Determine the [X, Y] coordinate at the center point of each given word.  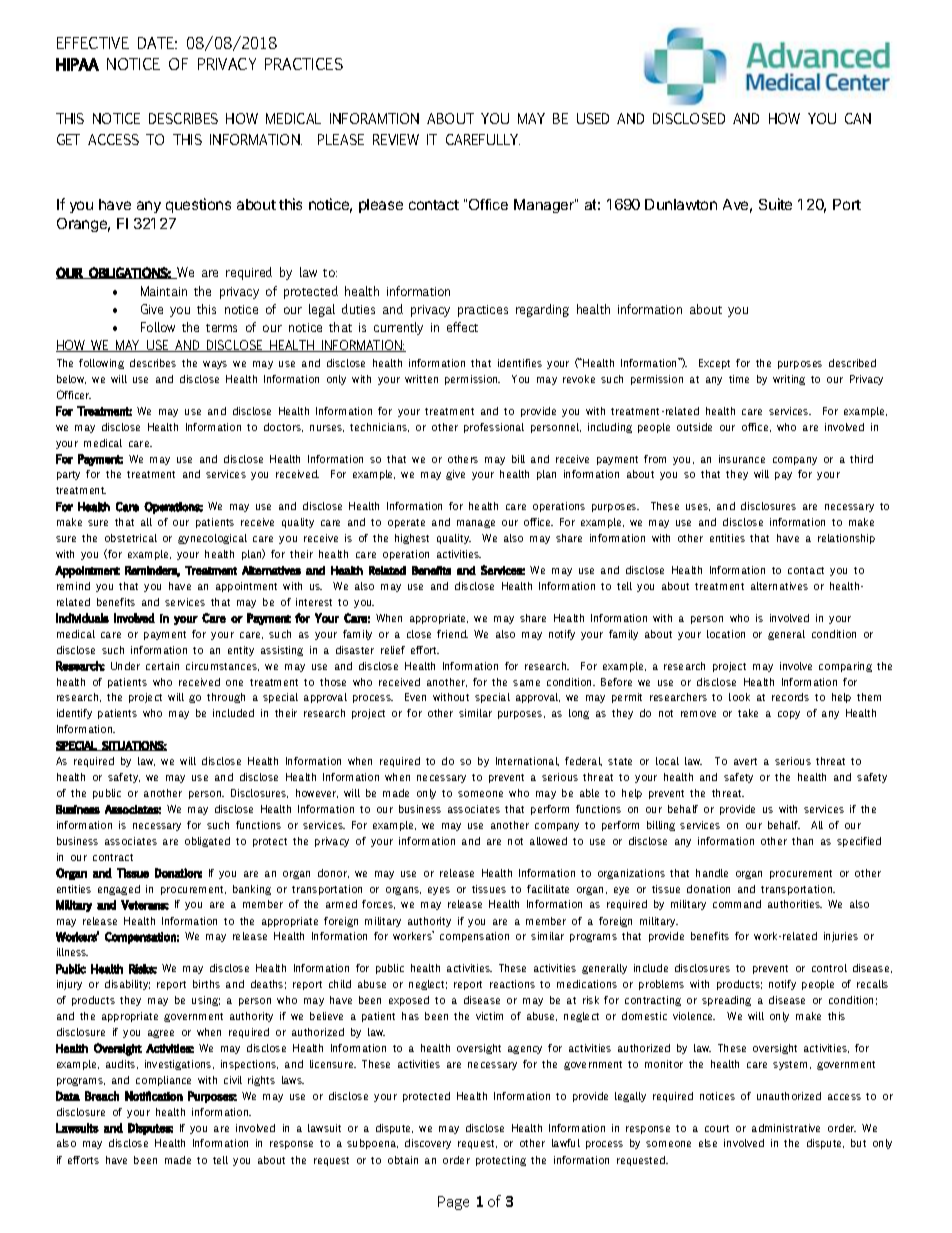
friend [452, 634]
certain [162, 666]
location [726, 634]
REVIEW [396, 139]
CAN [858, 118]
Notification [154, 1096]
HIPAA [77, 64]
